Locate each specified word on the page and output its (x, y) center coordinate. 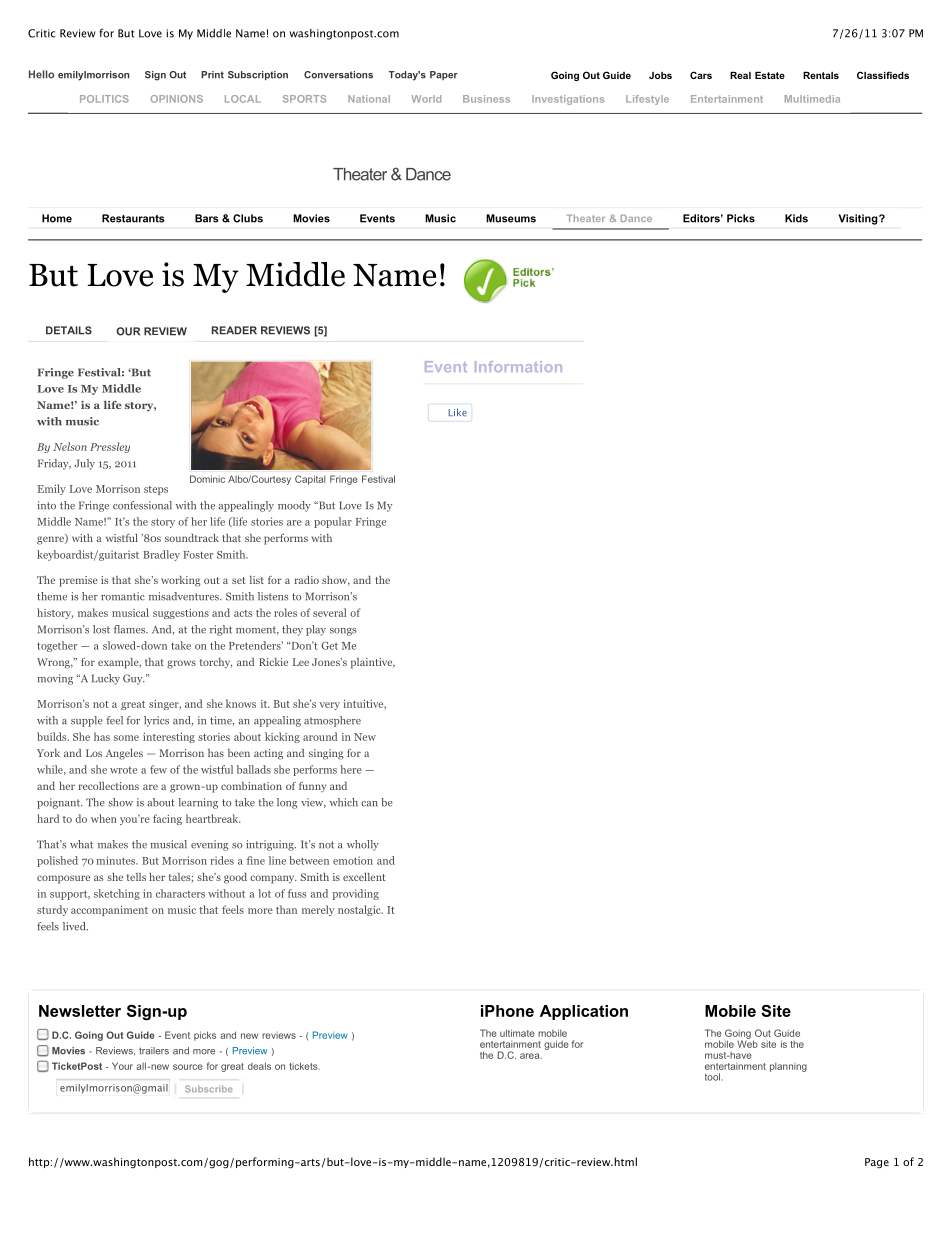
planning (788, 1067)
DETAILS (69, 330)
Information (518, 366)
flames (130, 629)
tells (136, 877)
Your (122, 1066)
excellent (364, 877)
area (531, 1056)
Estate (770, 75)
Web (747, 1043)
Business (486, 99)
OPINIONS (177, 99)
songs (343, 632)
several (329, 612)
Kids (796, 218)
